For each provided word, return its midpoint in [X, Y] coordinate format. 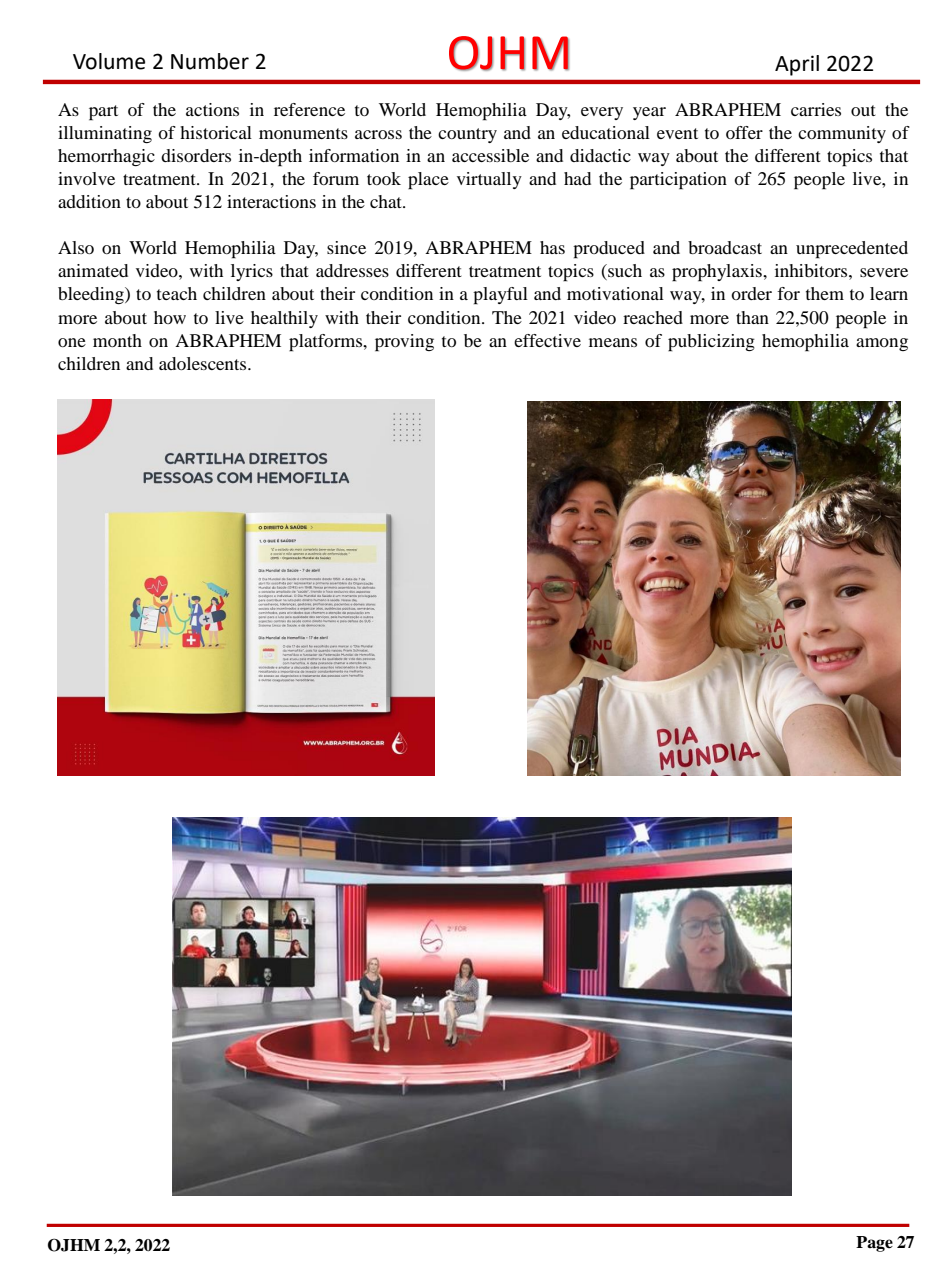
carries [816, 109]
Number [210, 61]
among [882, 344]
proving [404, 343]
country [467, 135]
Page [874, 1244]
